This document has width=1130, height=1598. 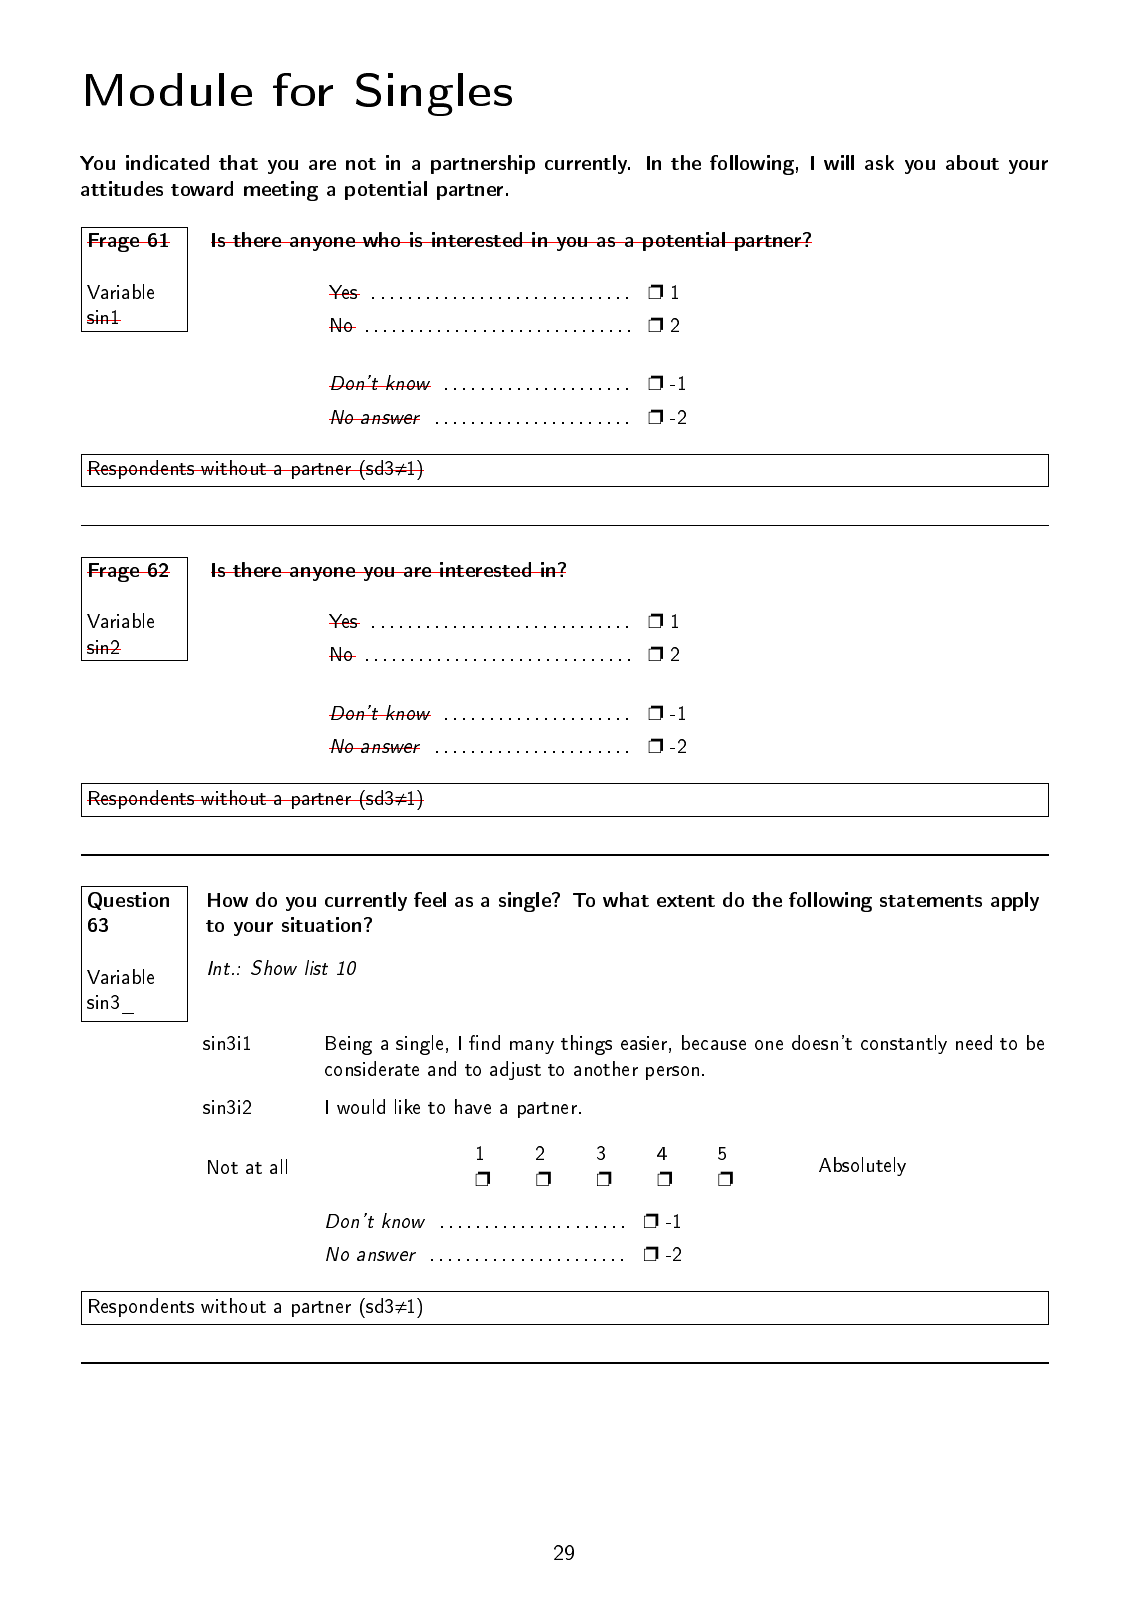 I want to click on situation, so click(x=323, y=924).
